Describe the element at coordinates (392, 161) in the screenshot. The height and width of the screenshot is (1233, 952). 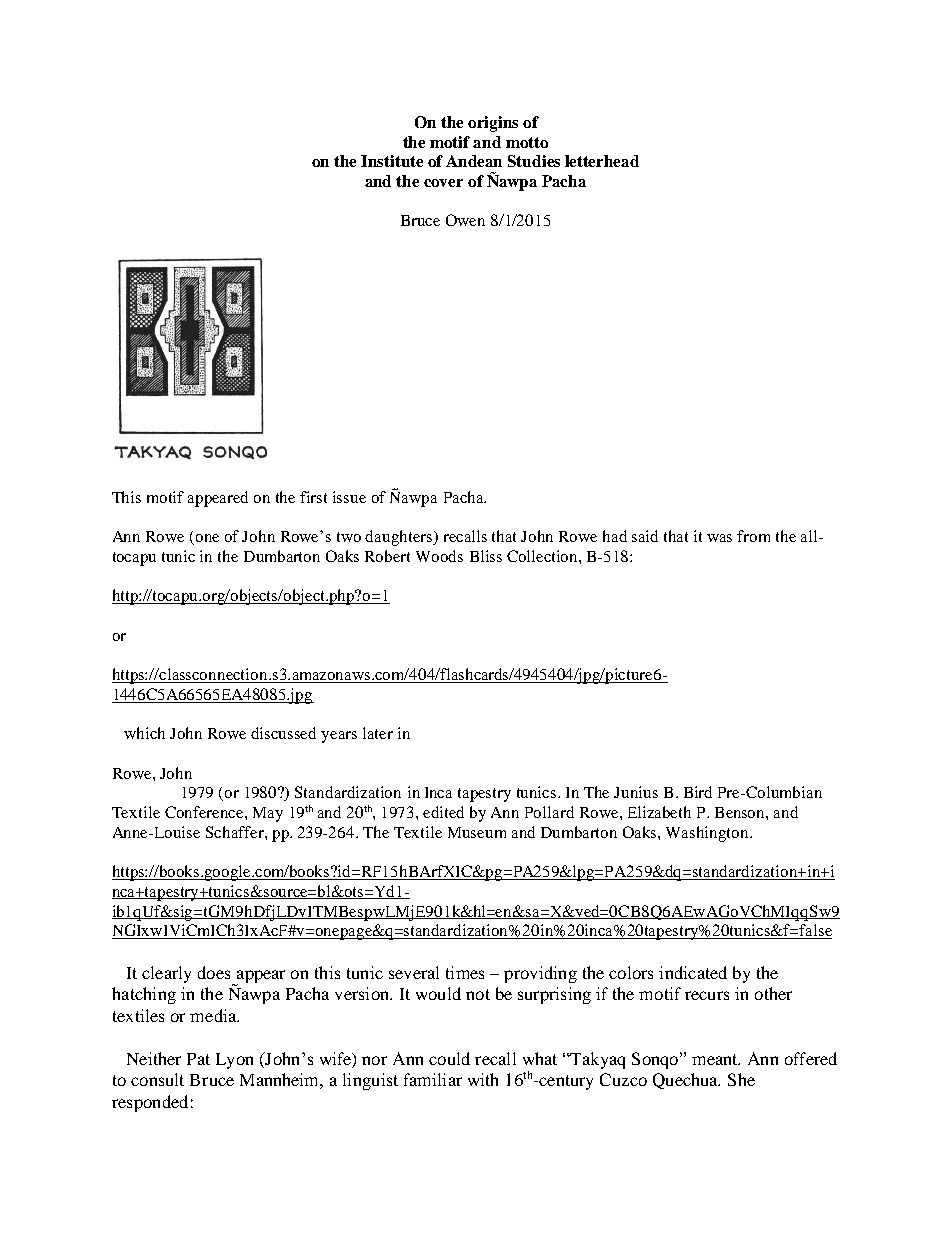
I see `Institute` at that location.
